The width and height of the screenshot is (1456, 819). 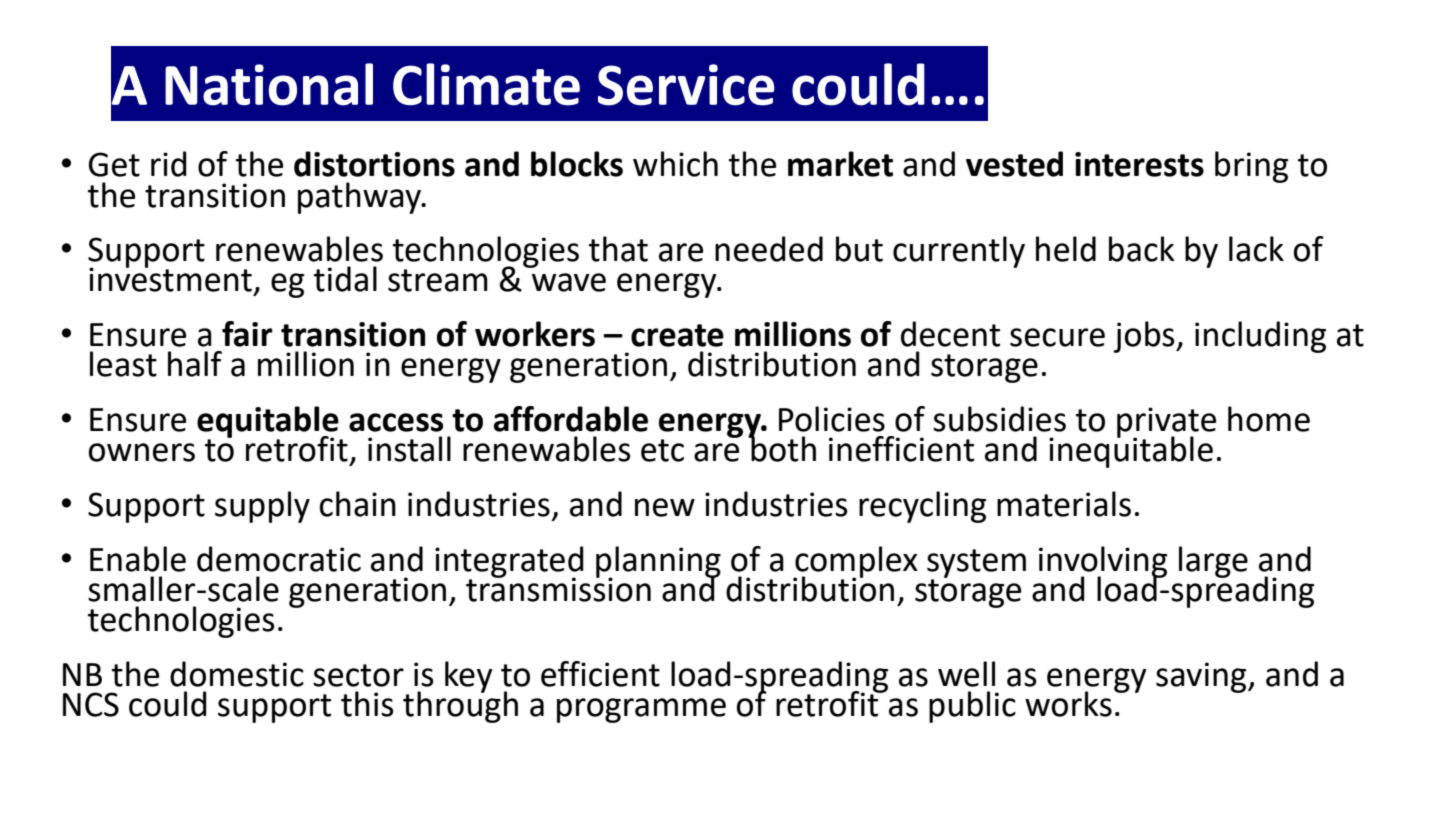 What do you see at coordinates (1139, 164) in the screenshot?
I see `interests` at bounding box center [1139, 164].
